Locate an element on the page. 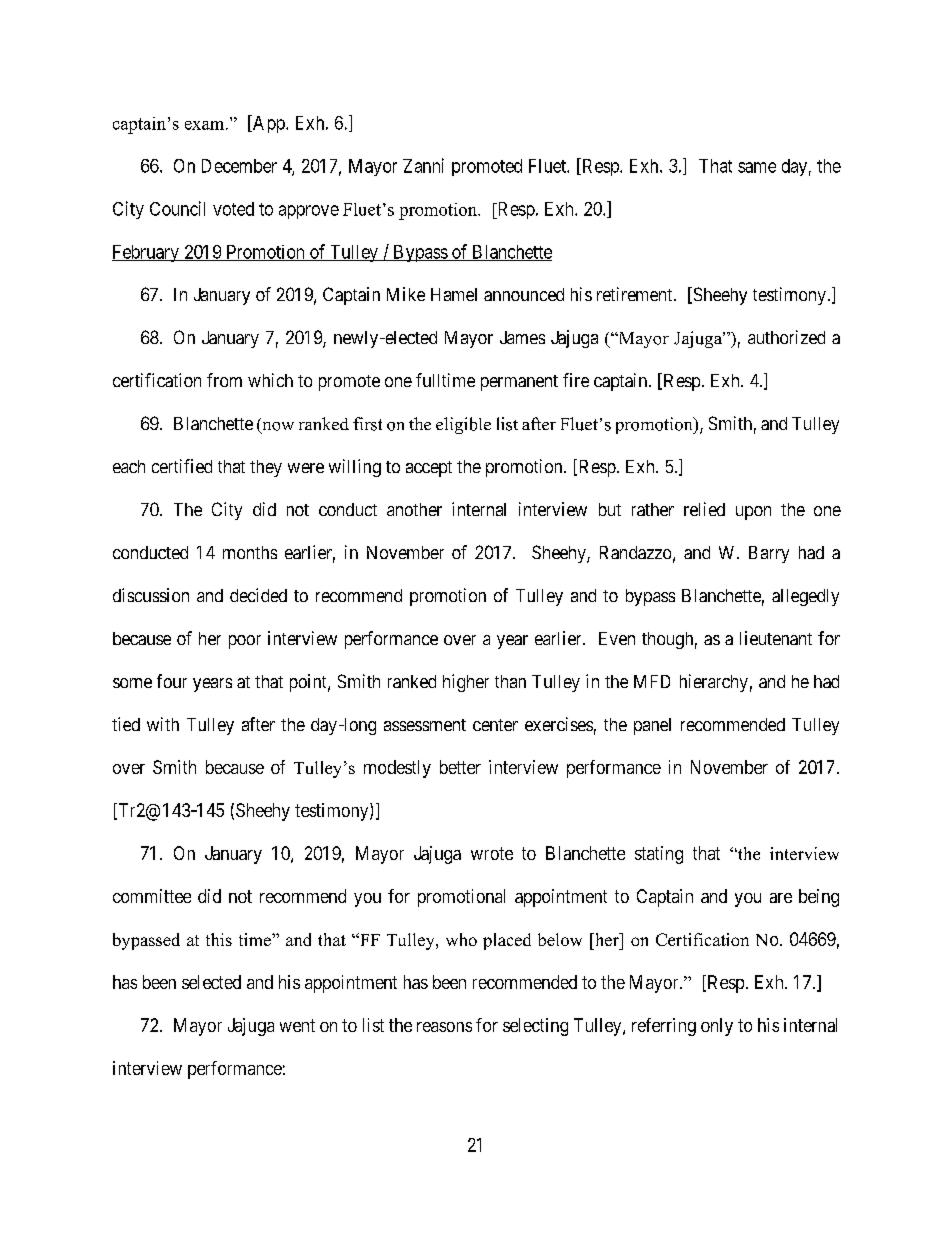 The height and width of the page is (1233, 952). reasons is located at coordinates (444, 1027).
